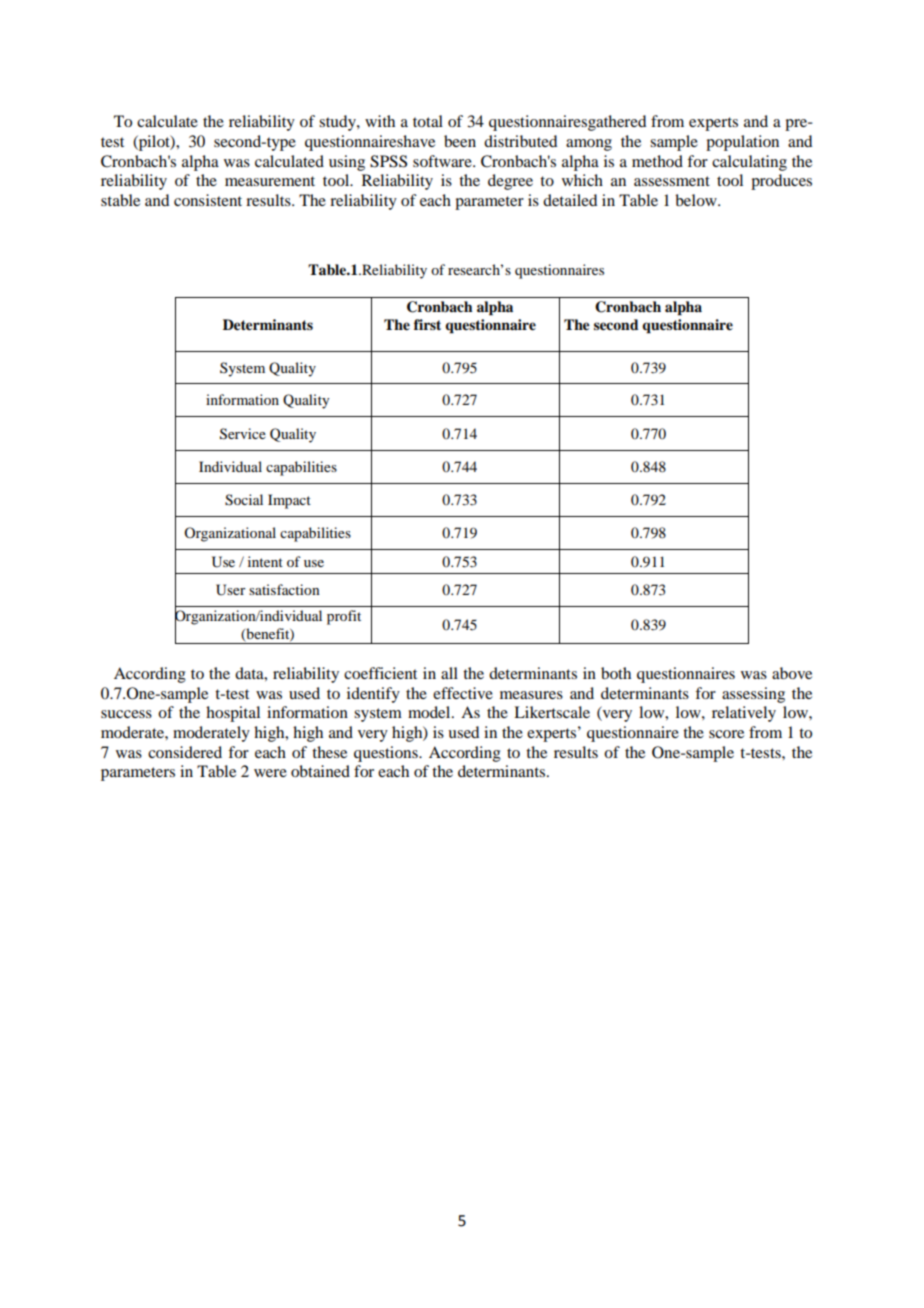 This screenshot has width=924, height=1308. What do you see at coordinates (185, 752) in the screenshot?
I see `considered` at bounding box center [185, 752].
